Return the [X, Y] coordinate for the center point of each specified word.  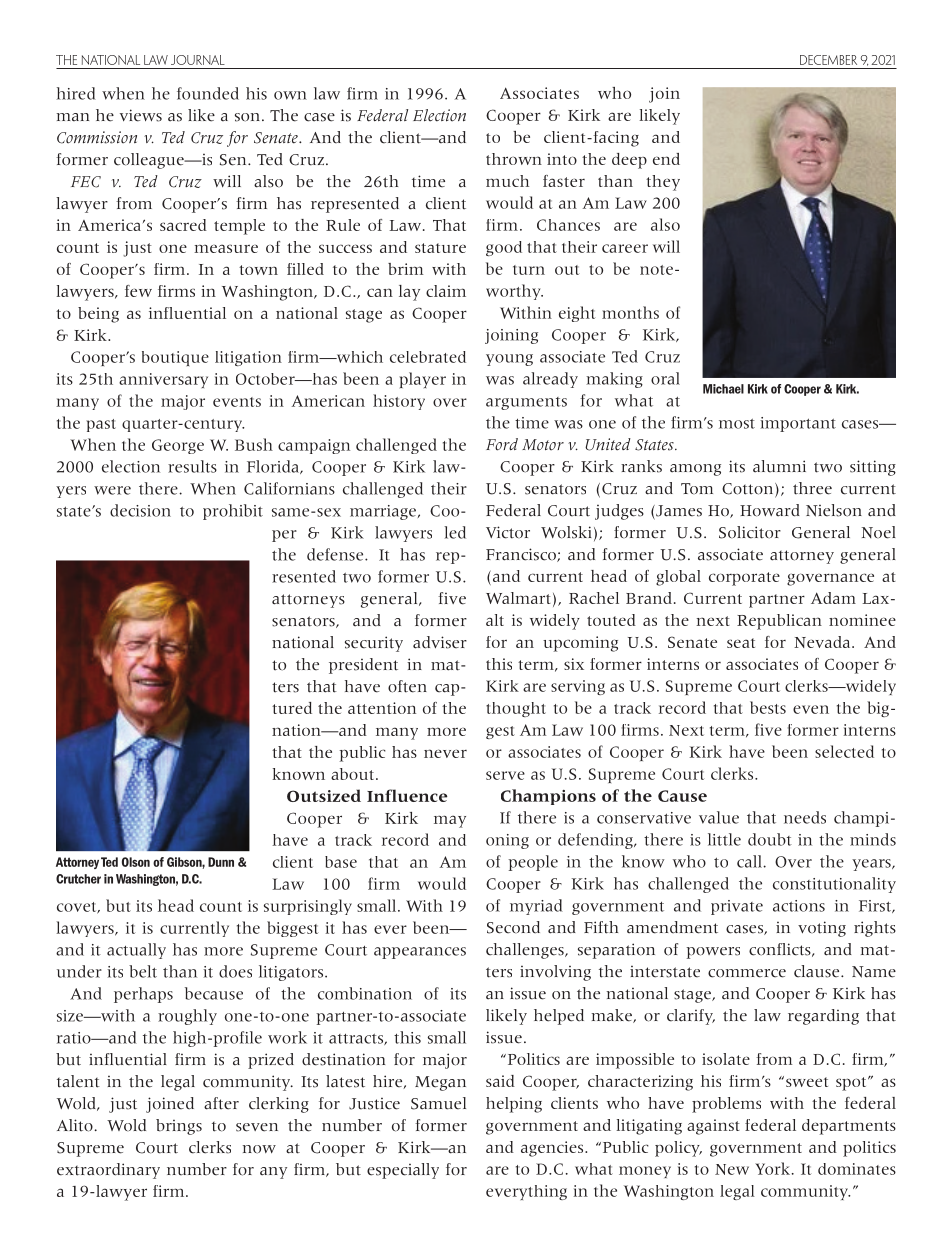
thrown [514, 159]
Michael [723, 389]
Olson [136, 862]
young [509, 360]
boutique [175, 358]
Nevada [823, 642]
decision [140, 510]
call [750, 861]
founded [208, 93]
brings [179, 1127]
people [533, 863]
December [828, 60]
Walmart [518, 598]
